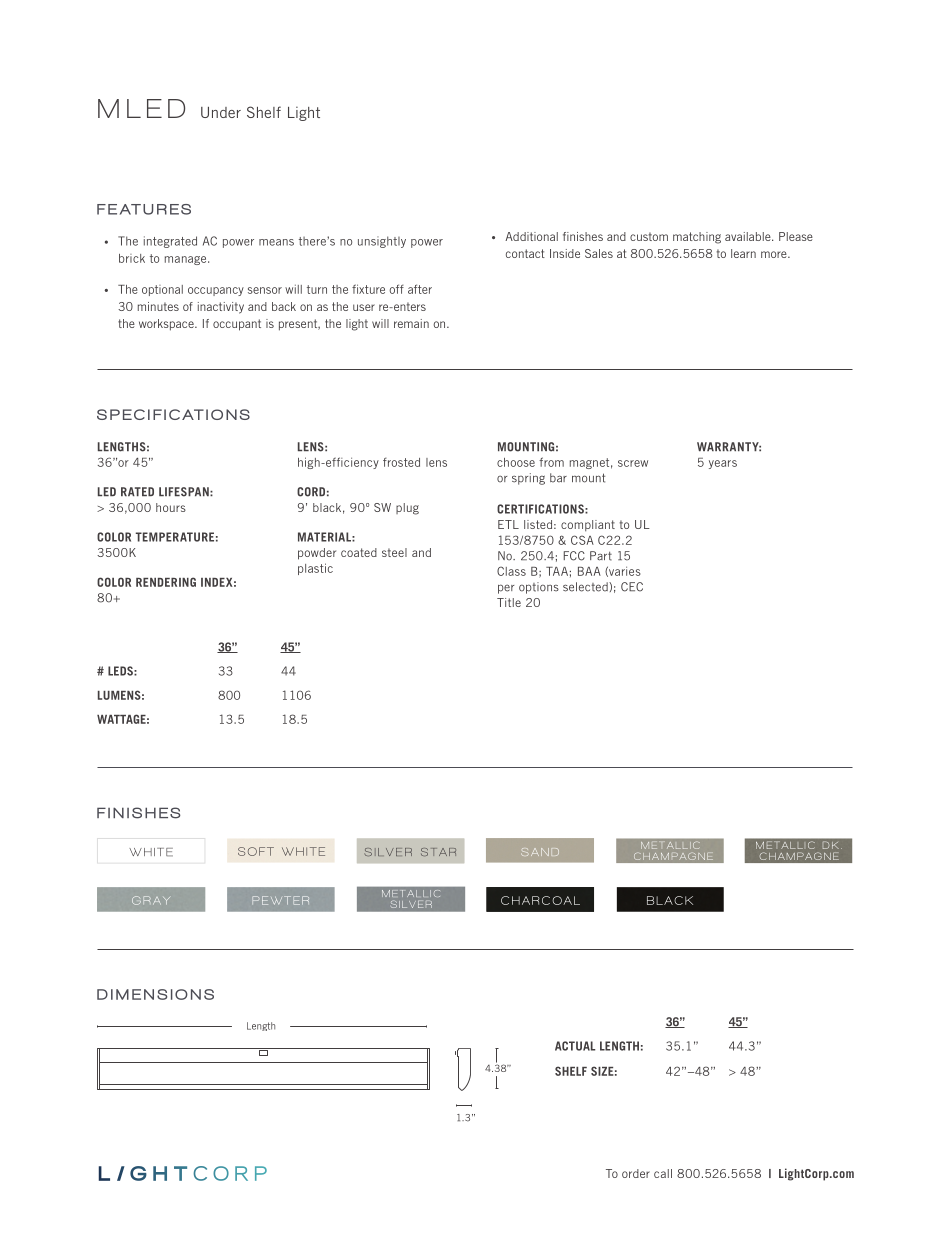 Image resolution: width=952 pixels, height=1233 pixels. What do you see at coordinates (697, 238) in the screenshot?
I see `matching` at bounding box center [697, 238].
